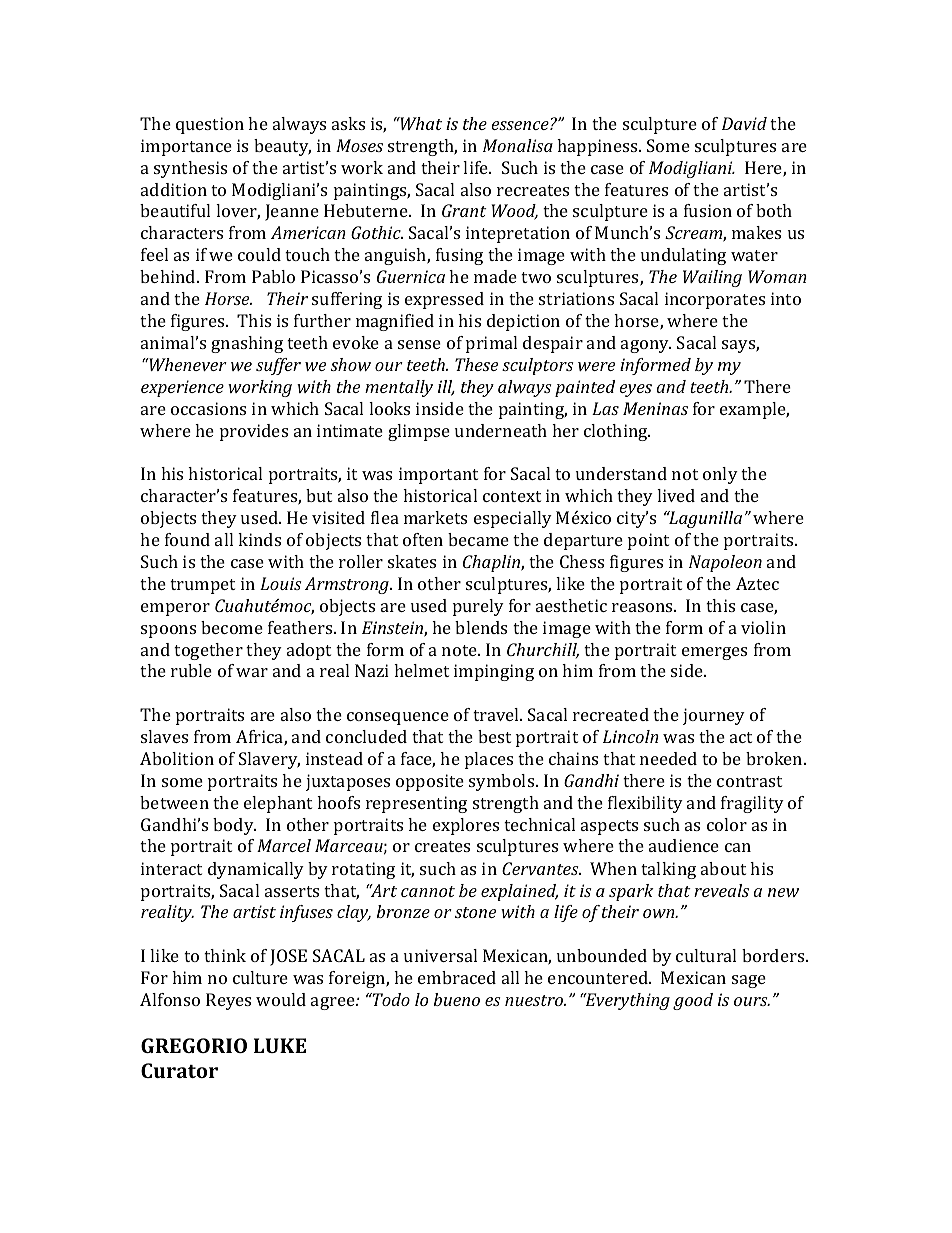  What do you see at coordinates (744, 123) in the screenshot?
I see `David` at bounding box center [744, 123].
